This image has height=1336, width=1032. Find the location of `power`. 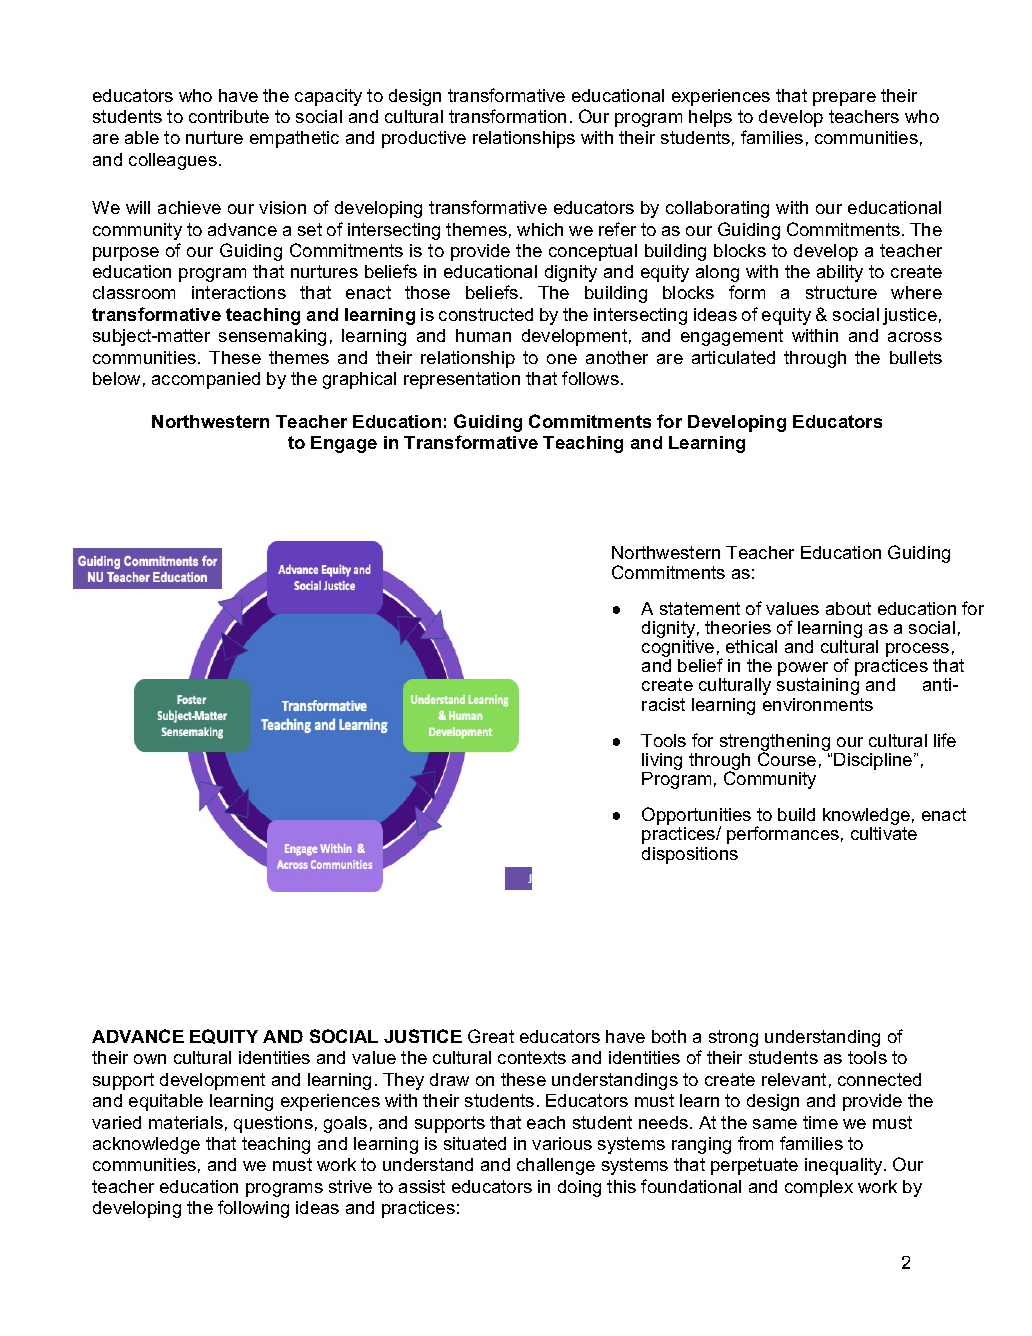

power is located at coordinates (803, 670).
